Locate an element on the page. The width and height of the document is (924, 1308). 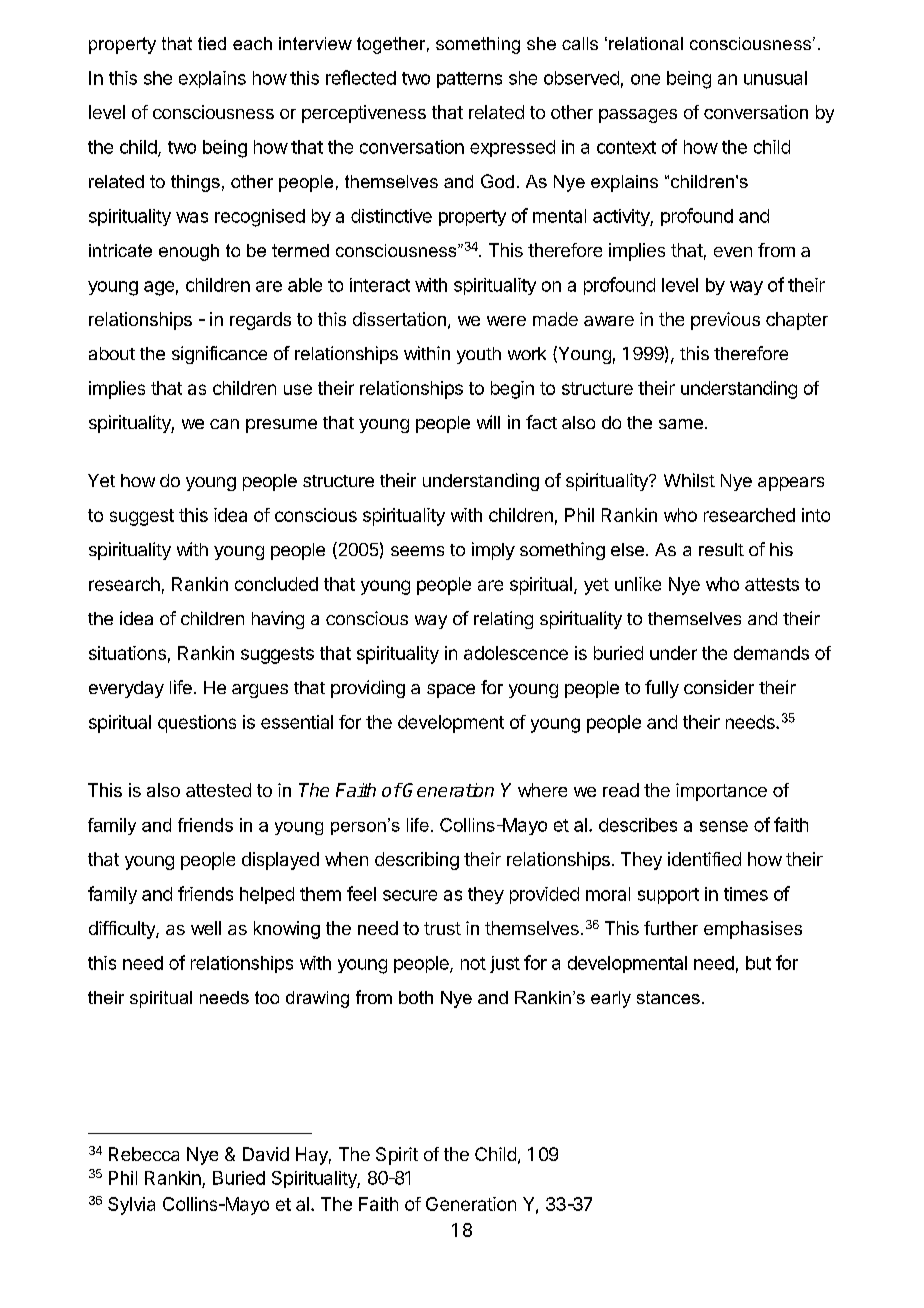
imply is located at coordinates (493, 551).
